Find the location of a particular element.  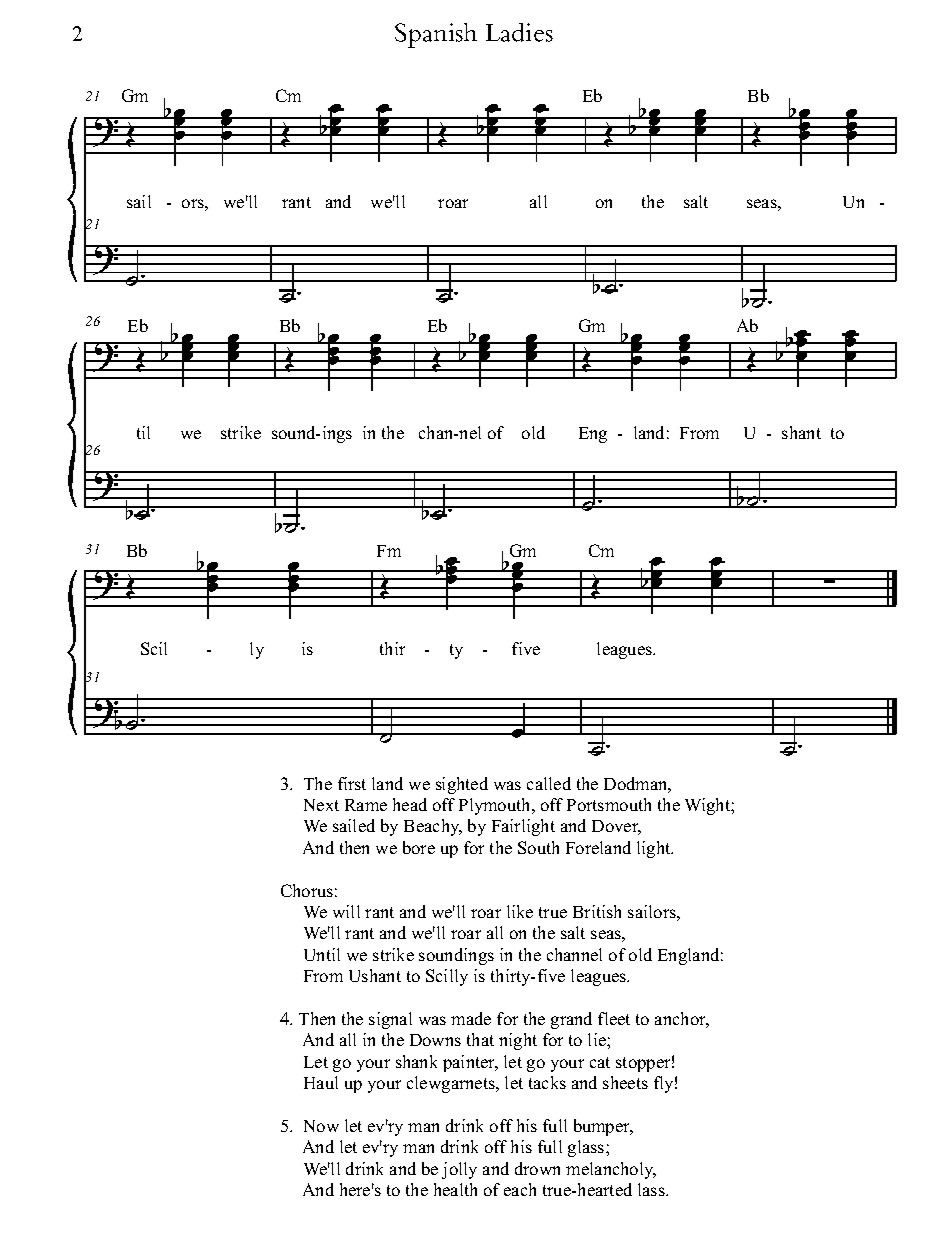

called is located at coordinates (549, 783).
